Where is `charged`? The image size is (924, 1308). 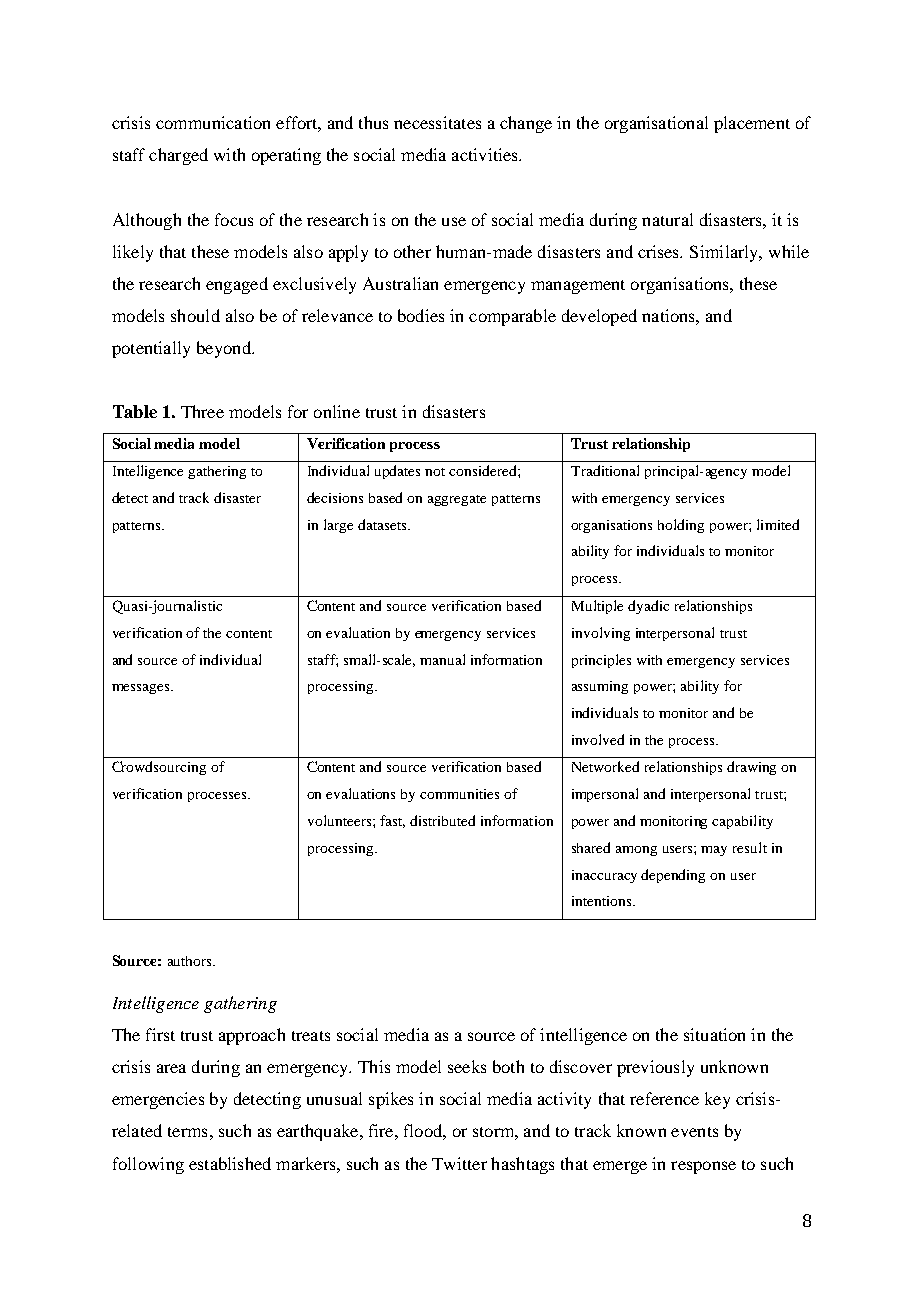 charged is located at coordinates (178, 156).
